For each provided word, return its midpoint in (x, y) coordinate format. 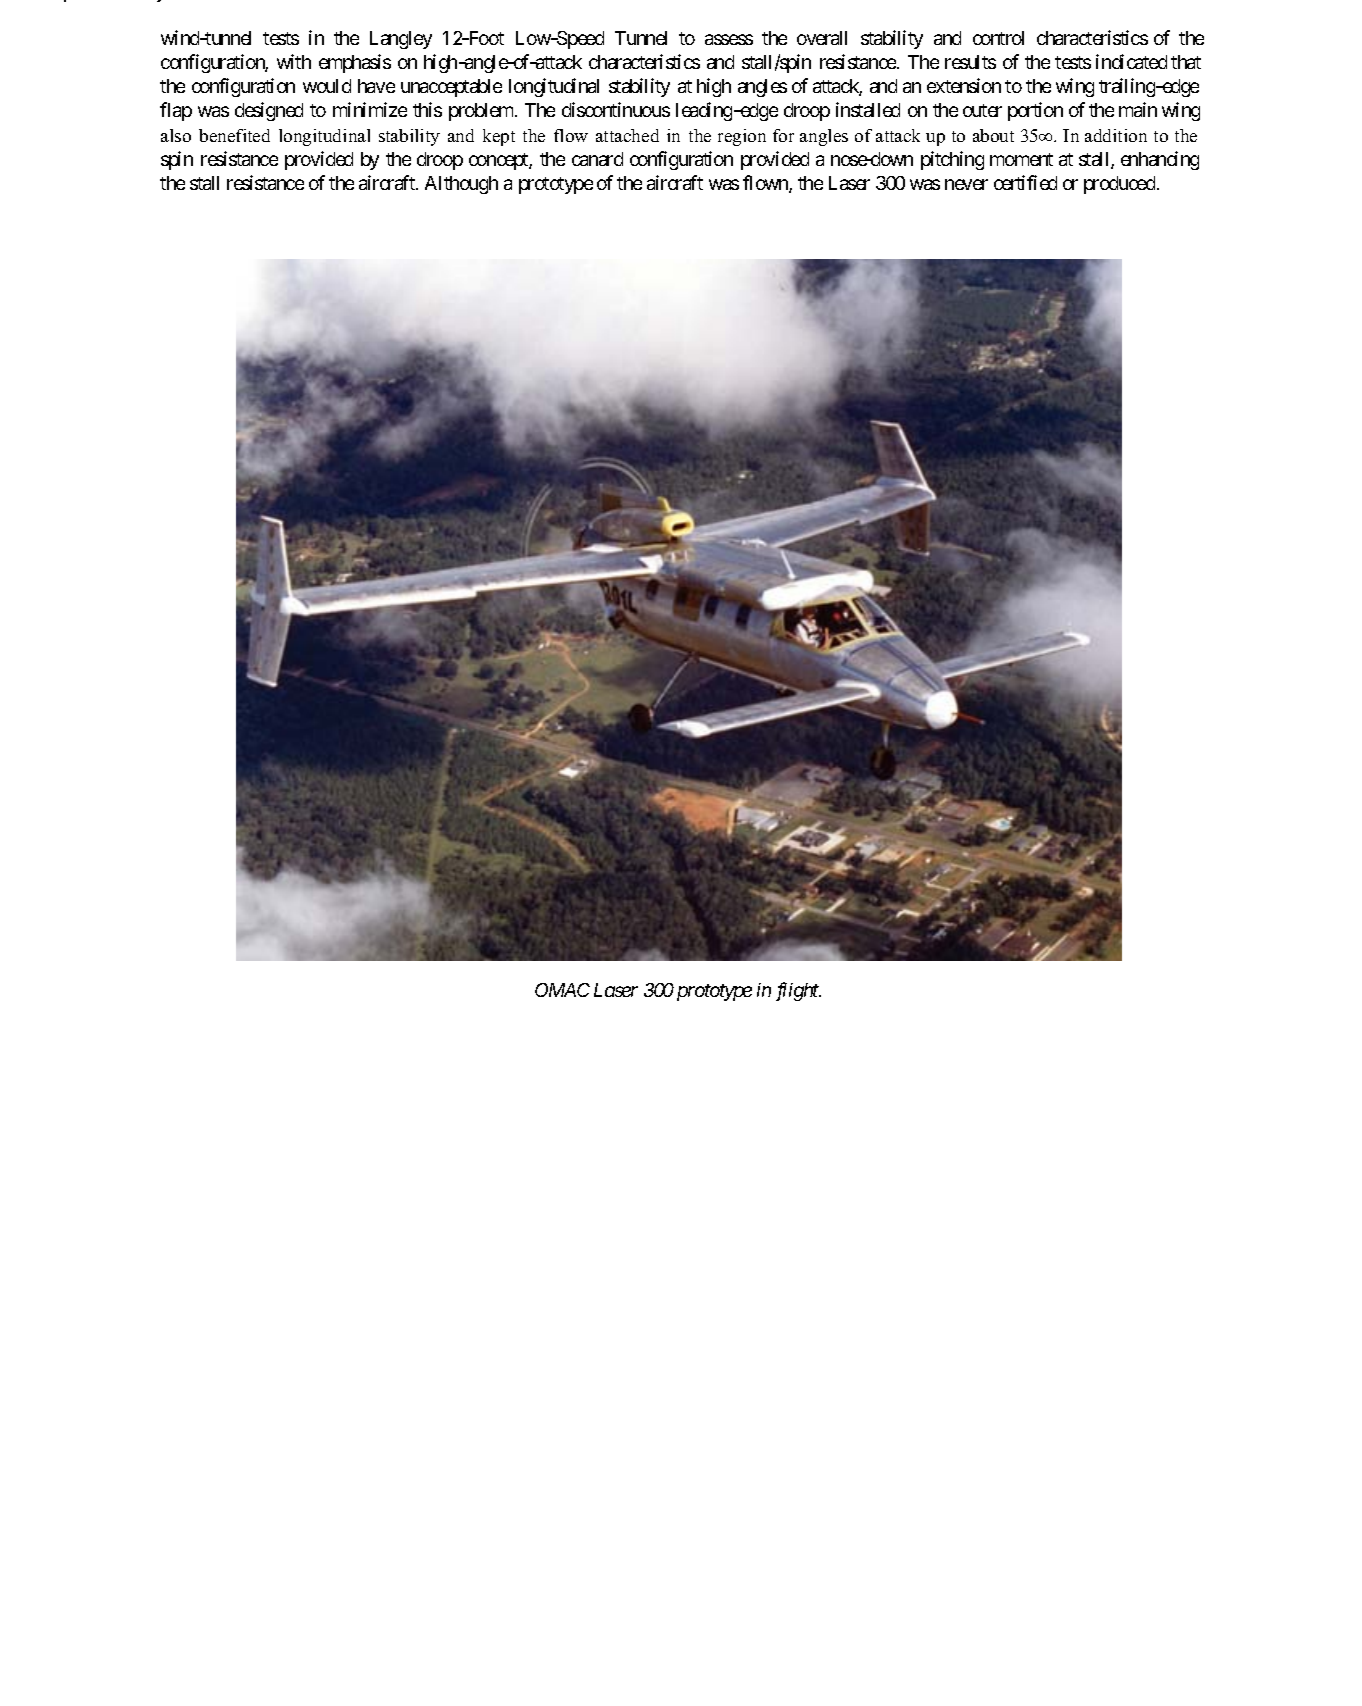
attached (627, 135)
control (998, 38)
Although (461, 185)
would (327, 86)
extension (964, 85)
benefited (234, 135)
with (294, 61)
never (966, 184)
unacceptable (451, 88)
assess (729, 39)
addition (1116, 135)
